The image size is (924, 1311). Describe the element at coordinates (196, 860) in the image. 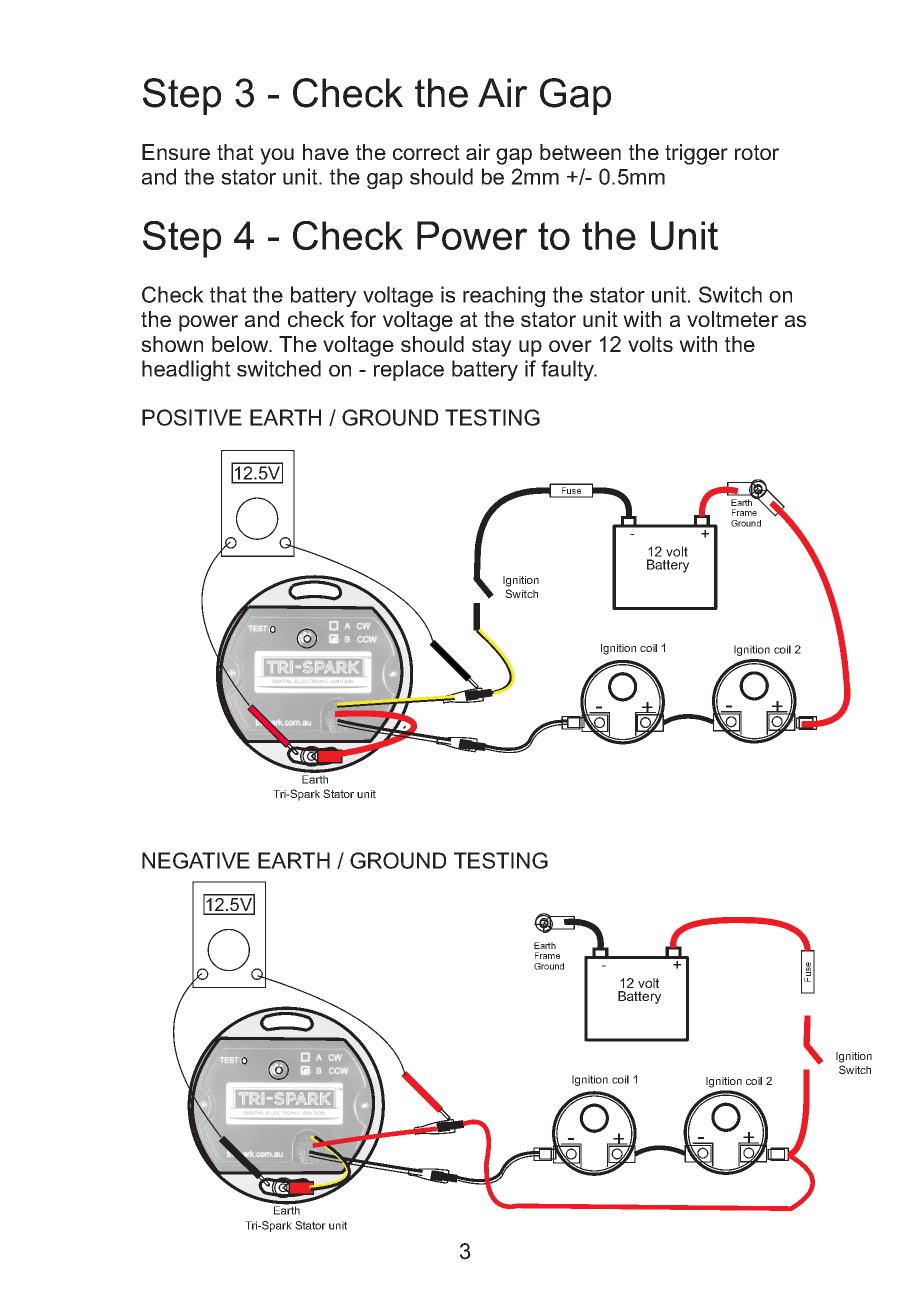

I see `NEGATIVE` at that location.
